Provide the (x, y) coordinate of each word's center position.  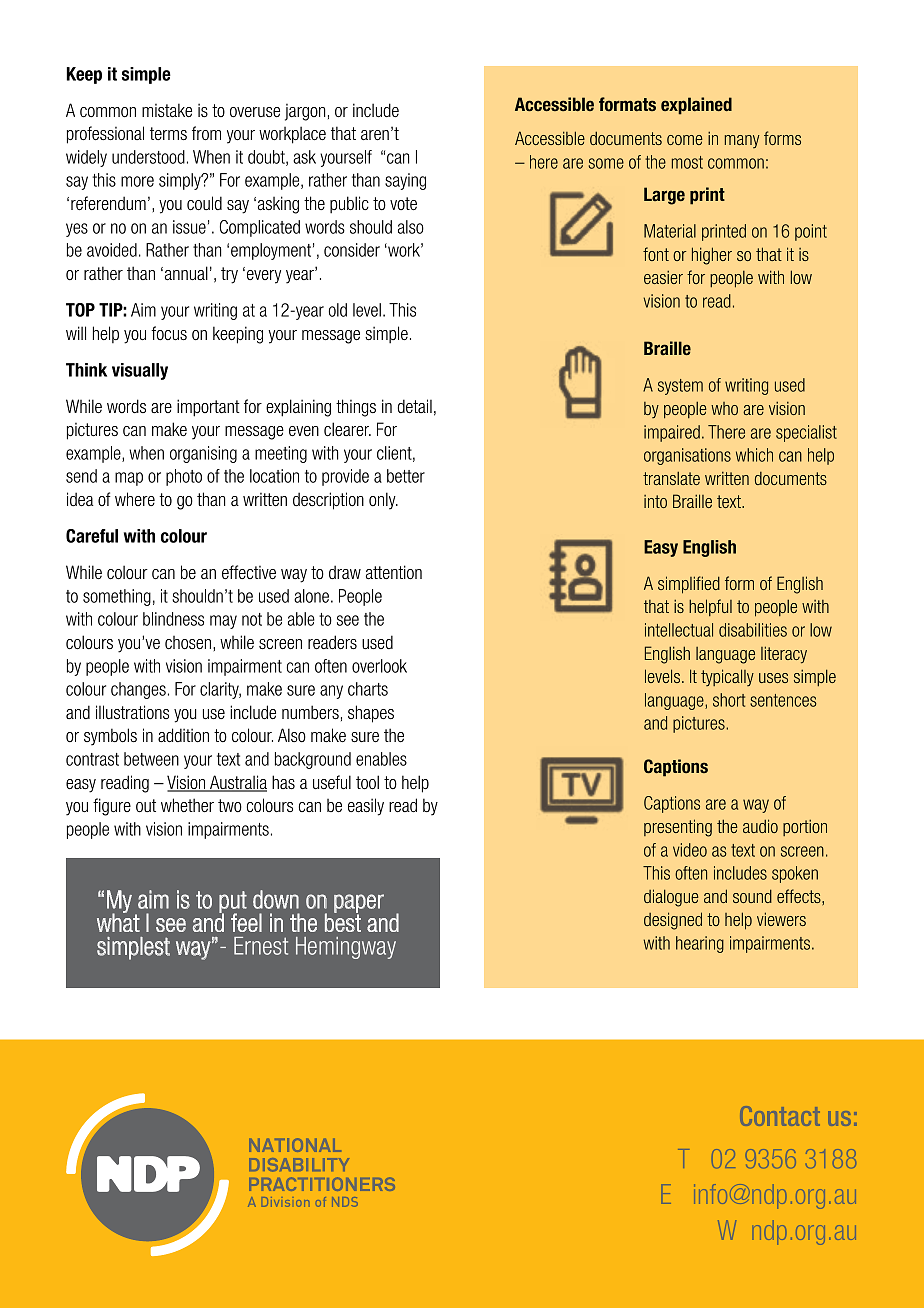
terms (168, 133)
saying (405, 181)
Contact (780, 1116)
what (118, 921)
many (742, 141)
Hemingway (346, 948)
